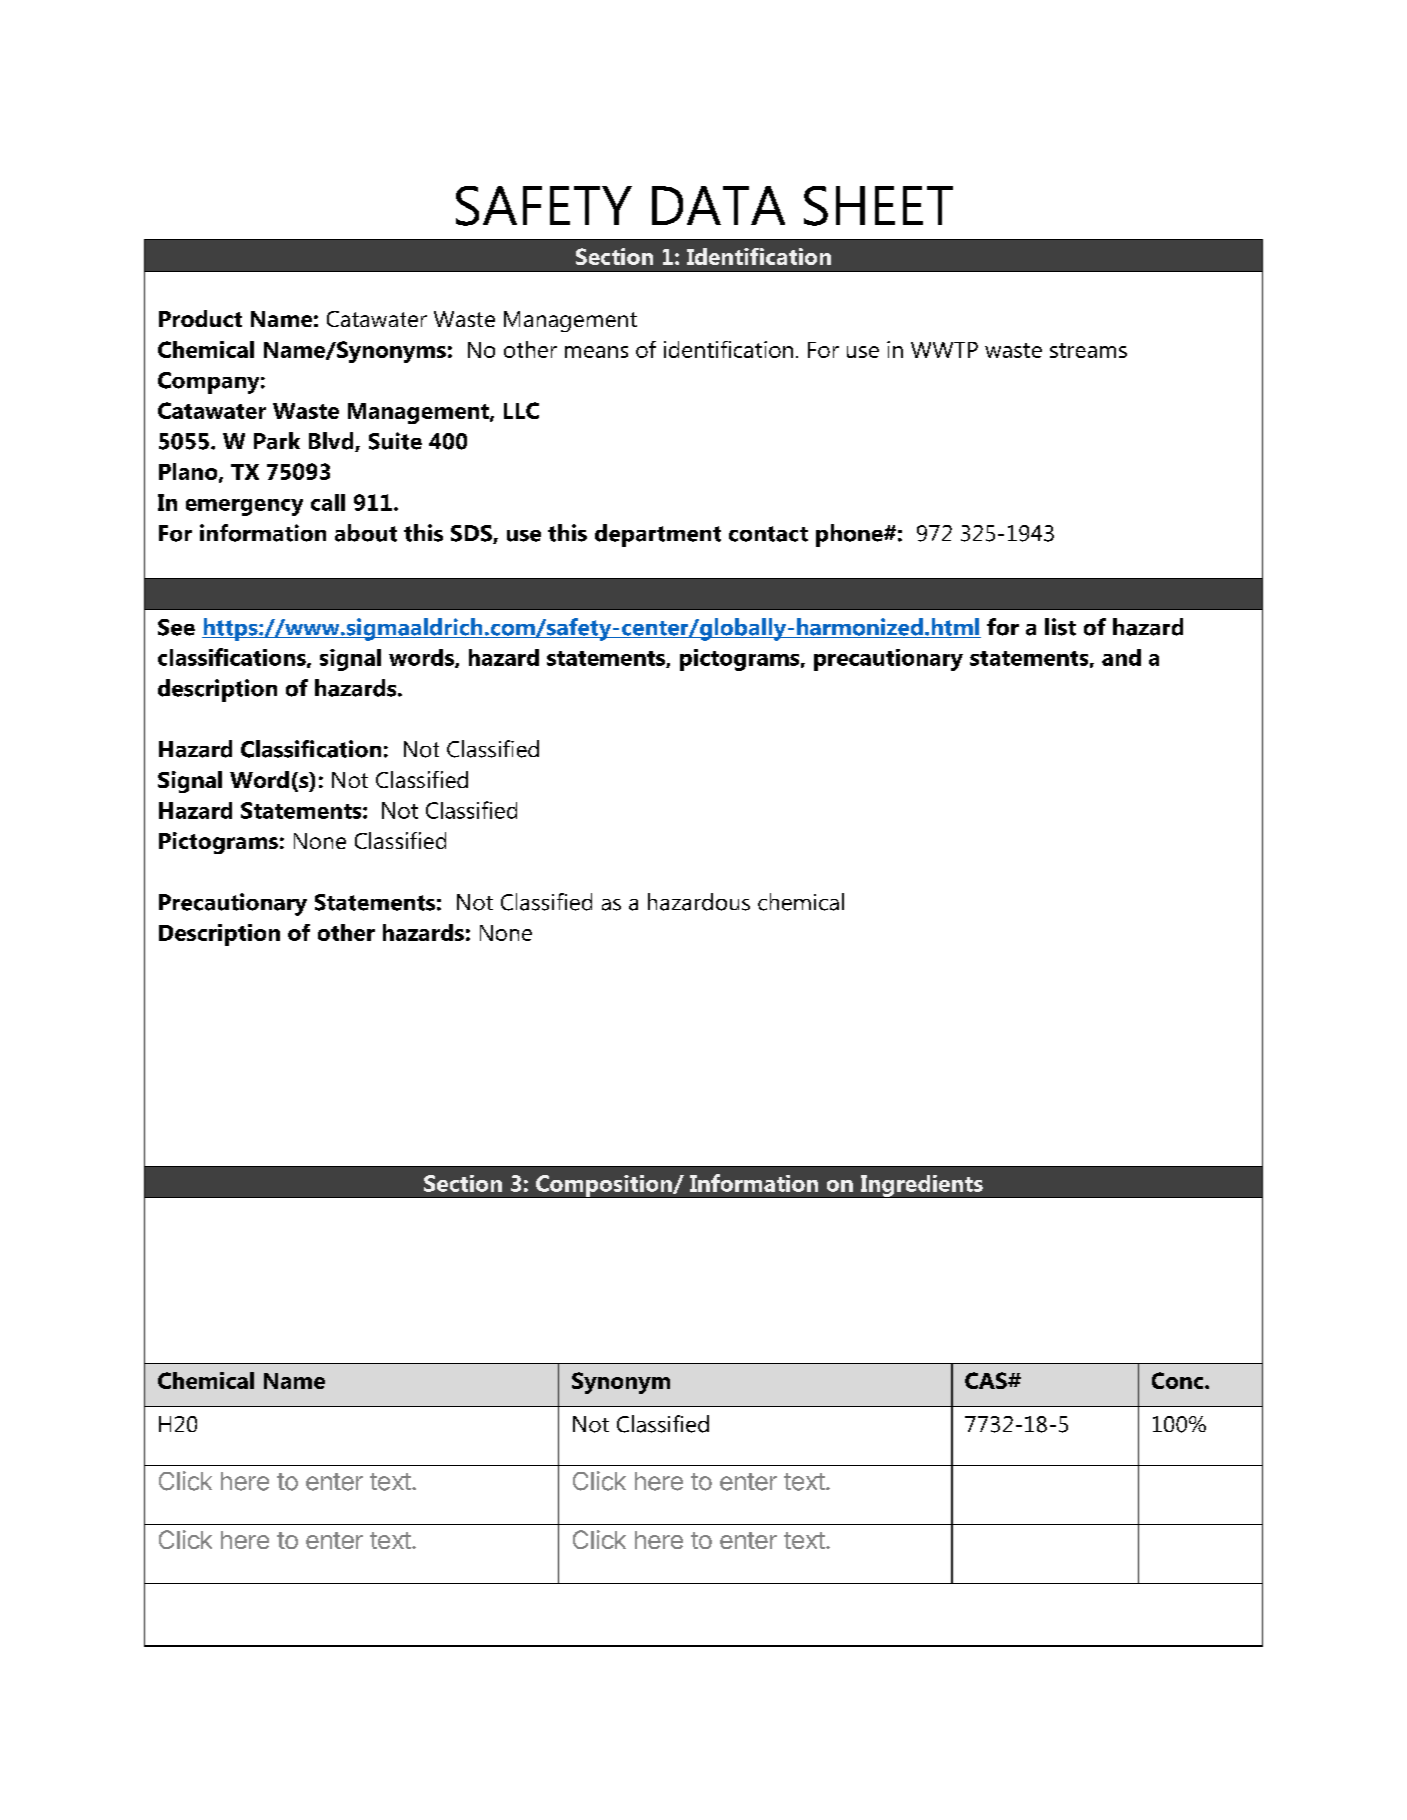 The width and height of the screenshot is (1407, 1820). I want to click on department, so click(658, 535).
